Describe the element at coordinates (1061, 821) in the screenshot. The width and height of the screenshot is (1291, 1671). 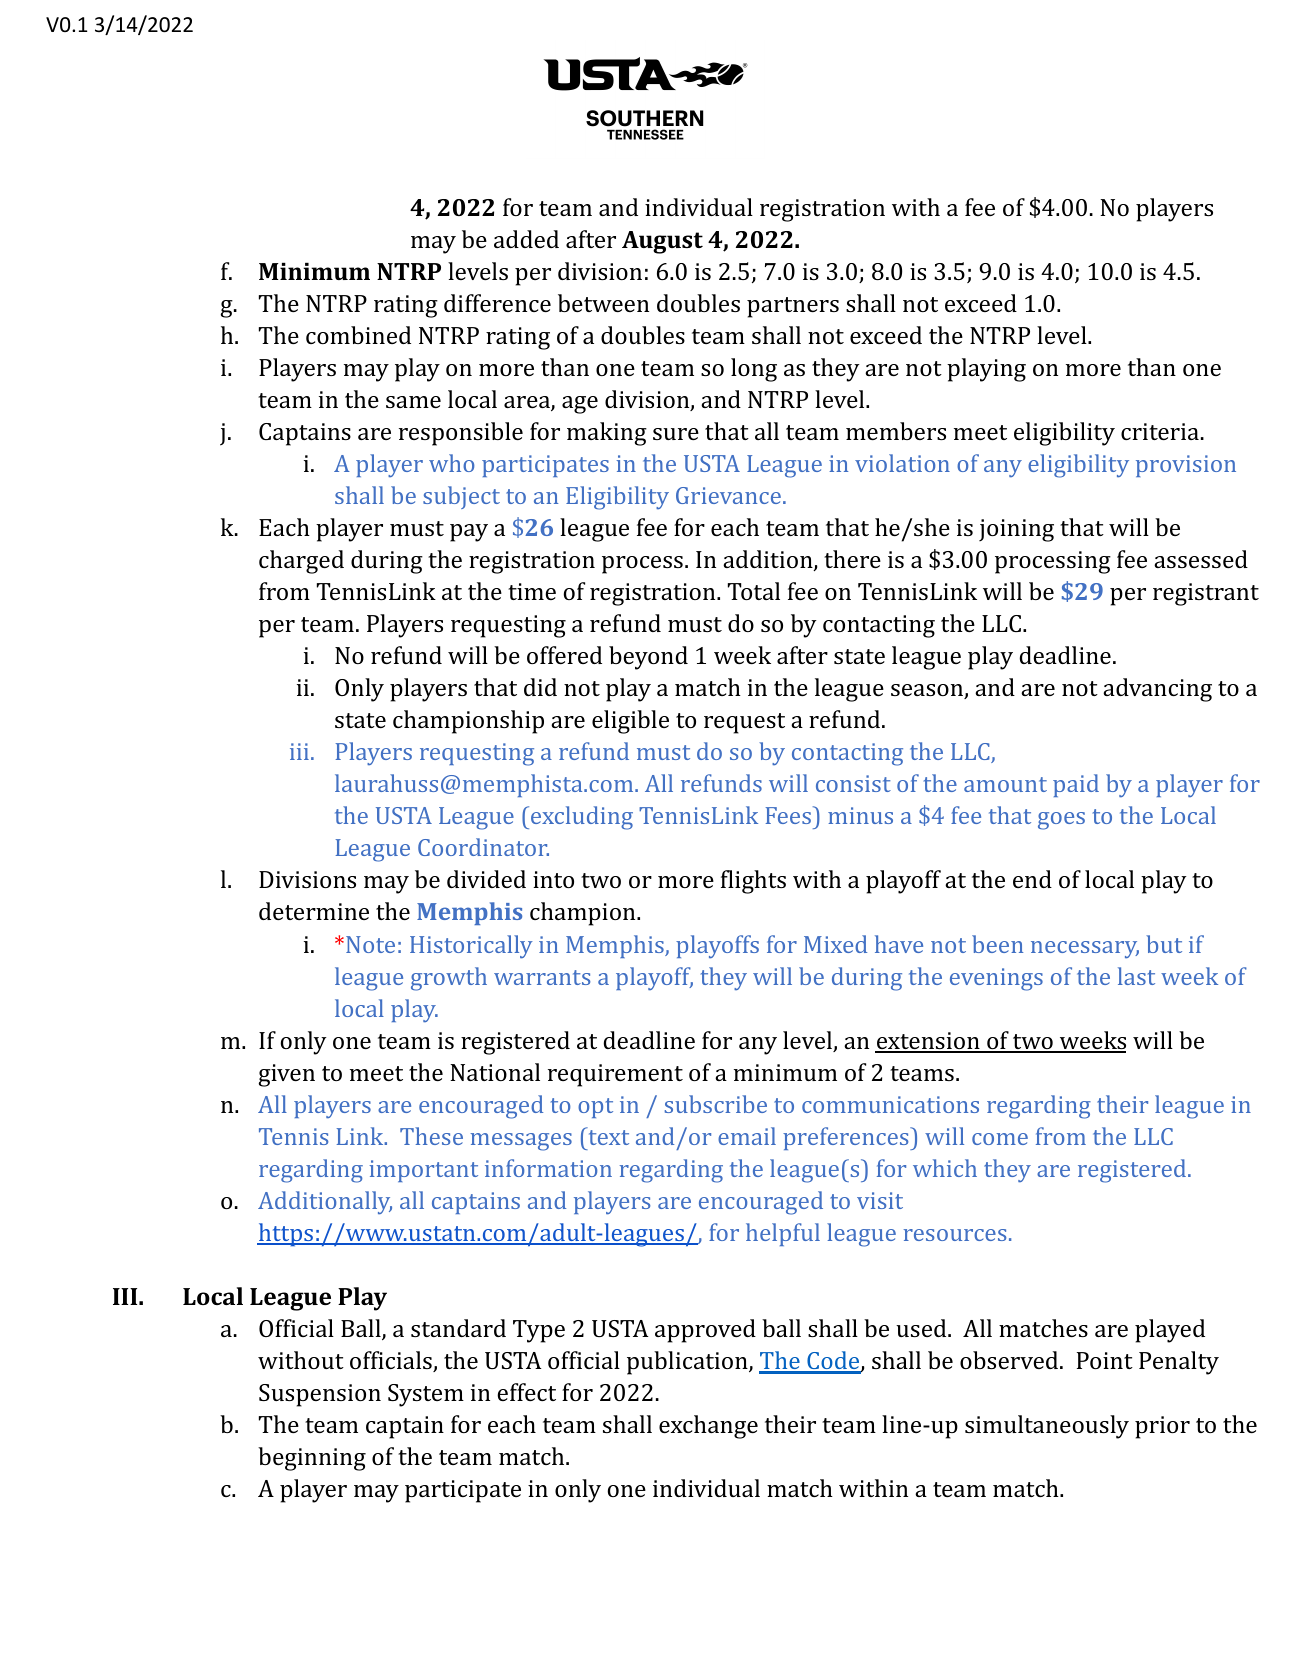
I see `goes` at that location.
